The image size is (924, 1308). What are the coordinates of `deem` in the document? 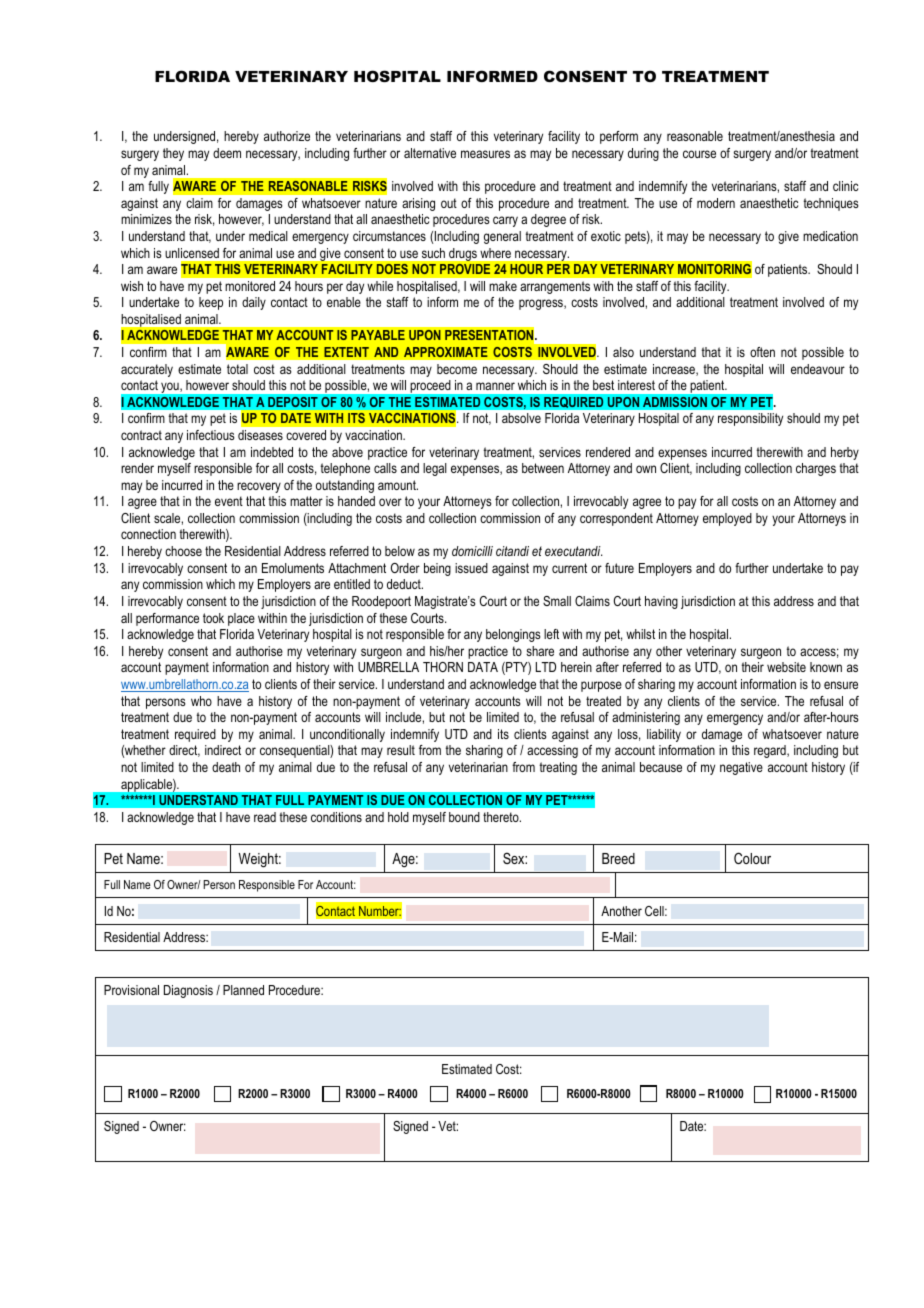 It's located at (227, 153).
